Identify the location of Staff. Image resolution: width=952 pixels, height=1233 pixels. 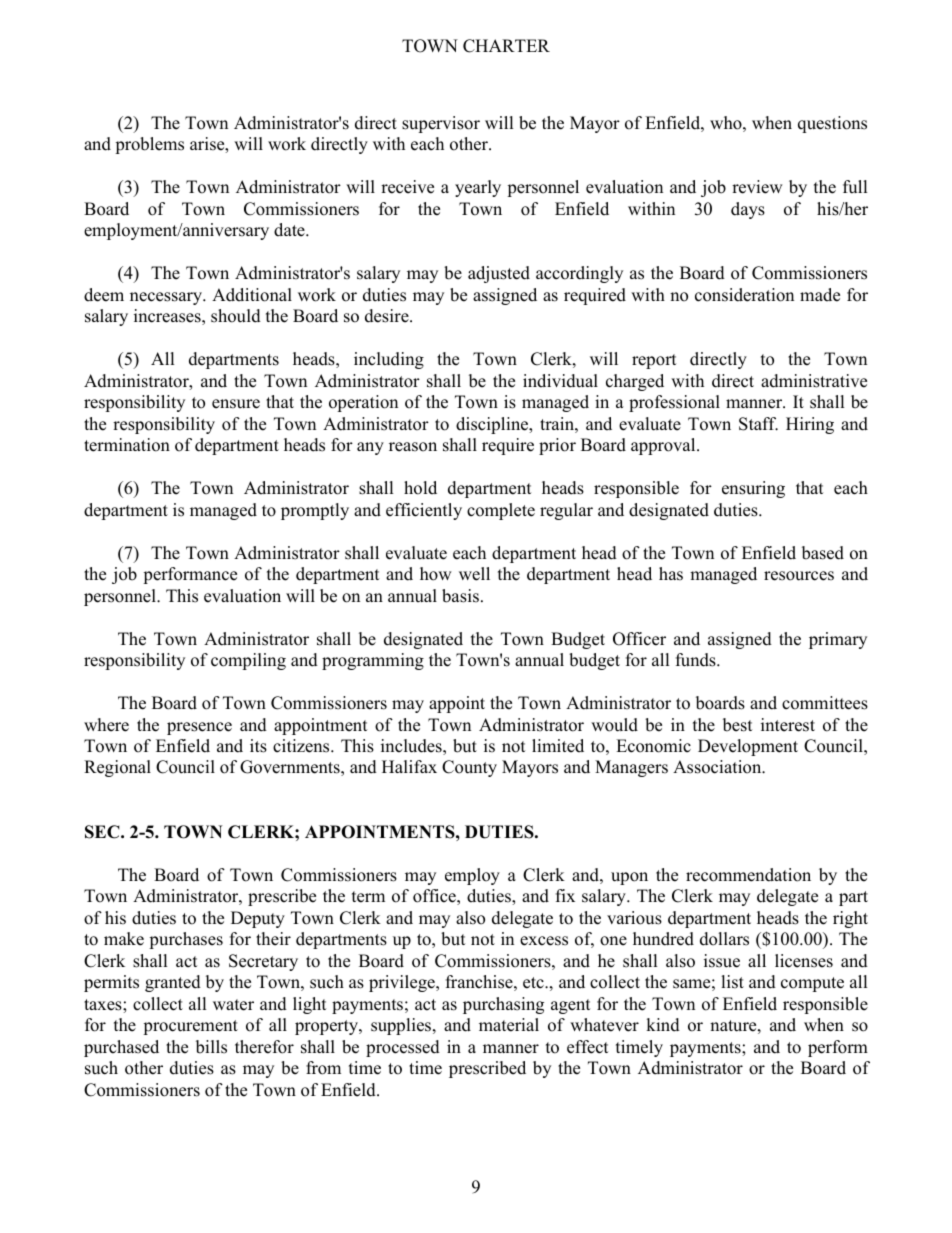
(758, 424).
